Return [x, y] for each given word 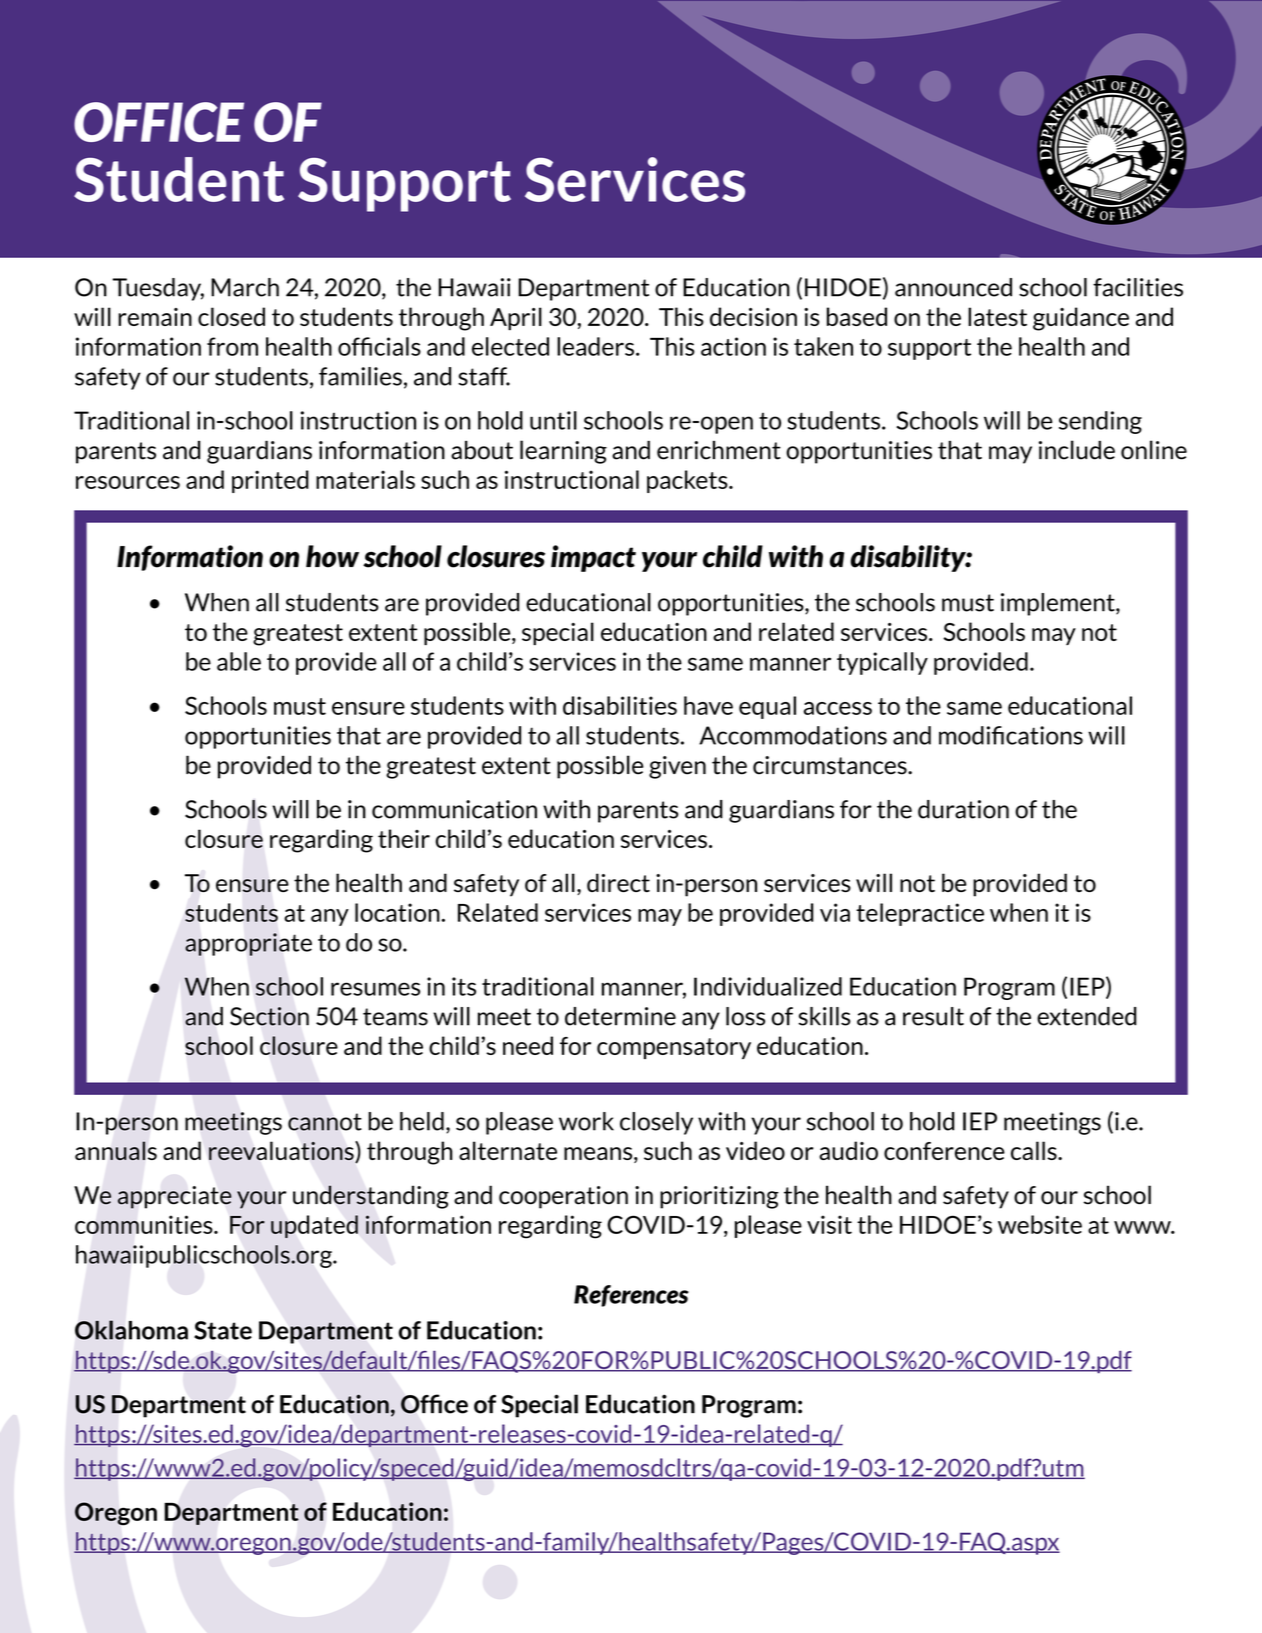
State [223, 1330]
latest [997, 316]
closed [231, 316]
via [835, 912]
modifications [1011, 735]
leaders [595, 346]
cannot [324, 1122]
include [1077, 450]
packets [688, 481]
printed [270, 481]
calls [1035, 1150]
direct [618, 883]
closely [656, 1123]
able [239, 661]
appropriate [248, 944]
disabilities [620, 705]
